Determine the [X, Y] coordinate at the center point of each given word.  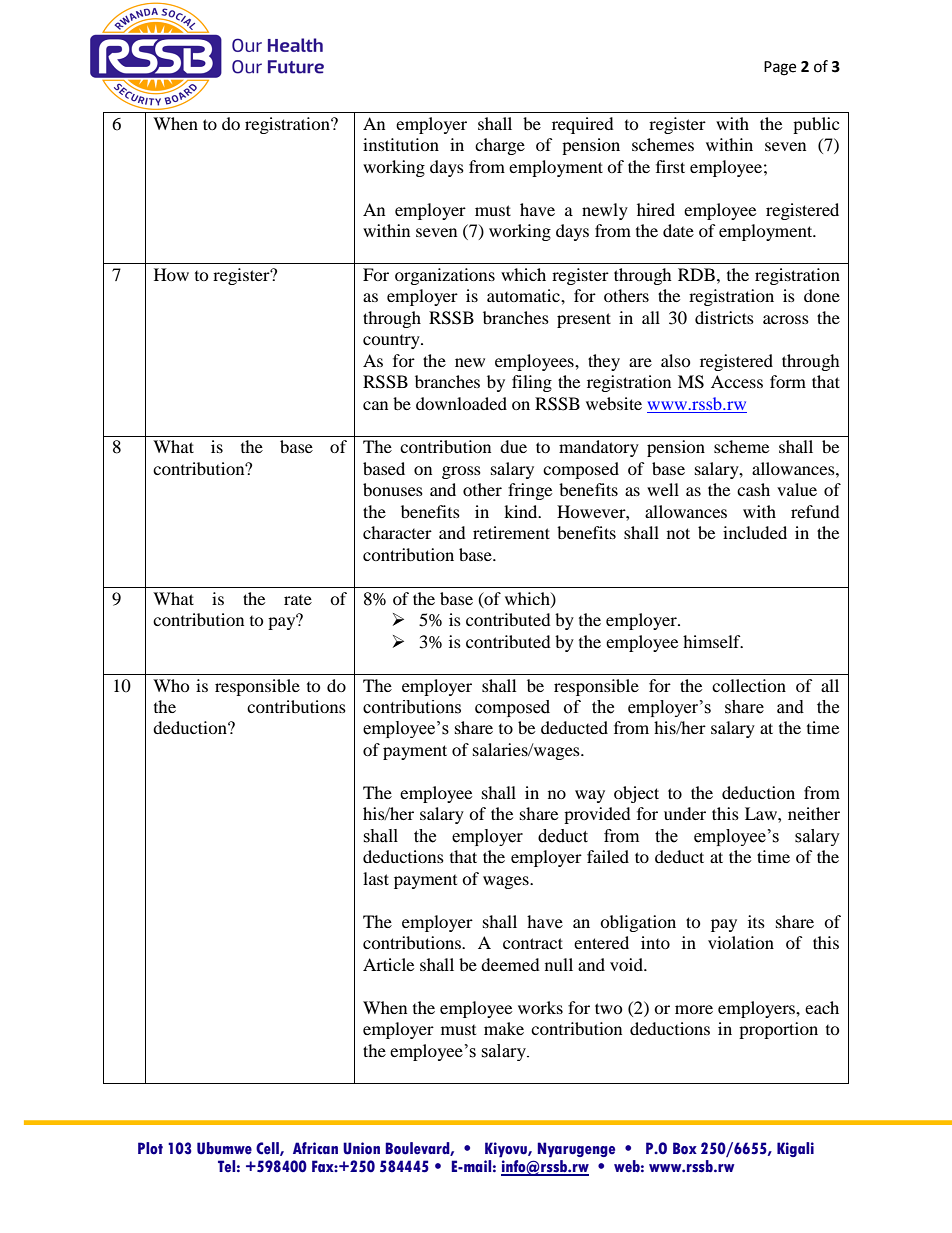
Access [737, 381]
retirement [511, 532]
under [685, 813]
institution [401, 144]
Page [780, 68]
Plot [150, 1148]
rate [298, 600]
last [376, 878]
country [392, 342]
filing [532, 383]
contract [533, 943]
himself [713, 641]
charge [500, 146]
